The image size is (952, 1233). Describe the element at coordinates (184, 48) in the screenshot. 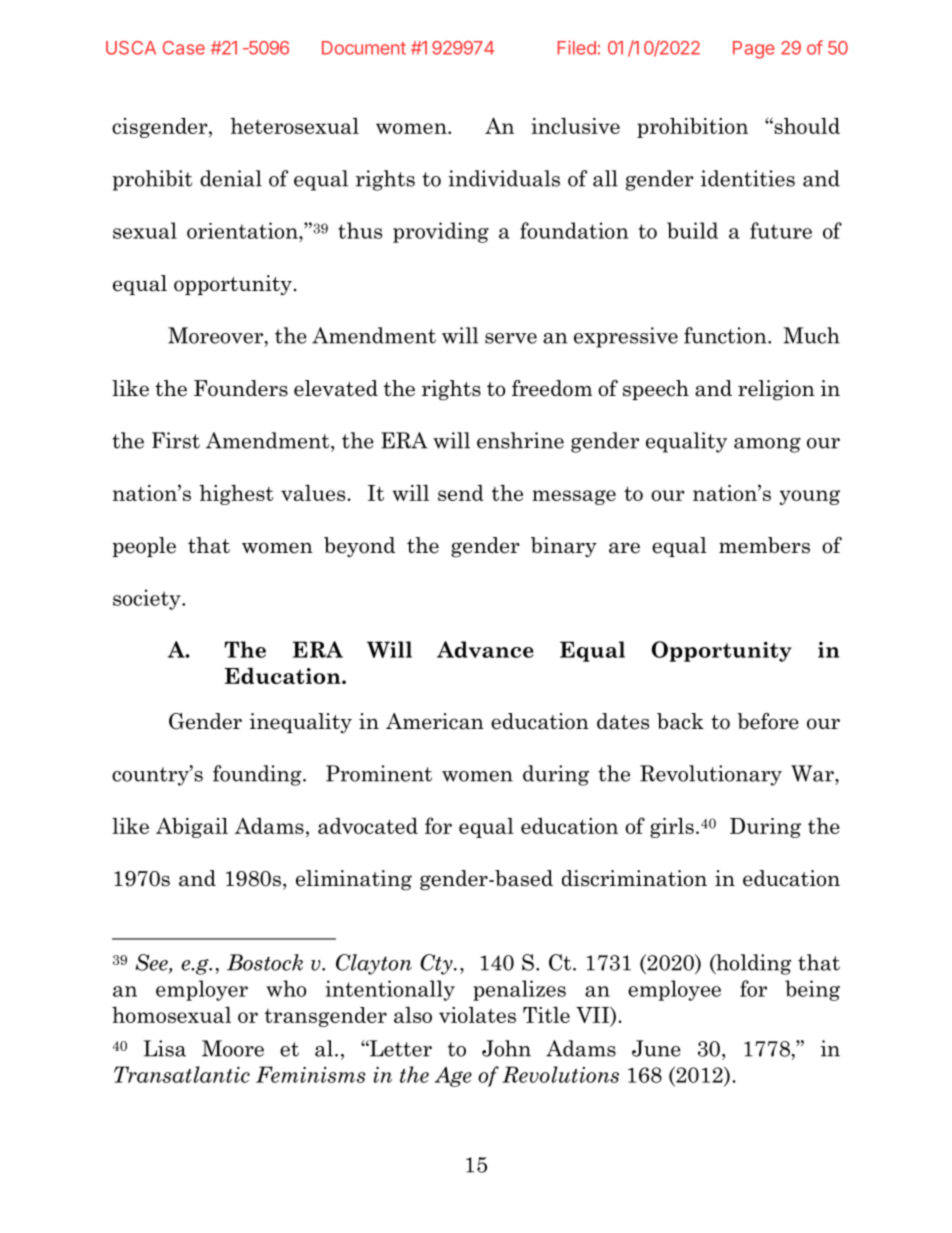

I see `Case` at that location.
